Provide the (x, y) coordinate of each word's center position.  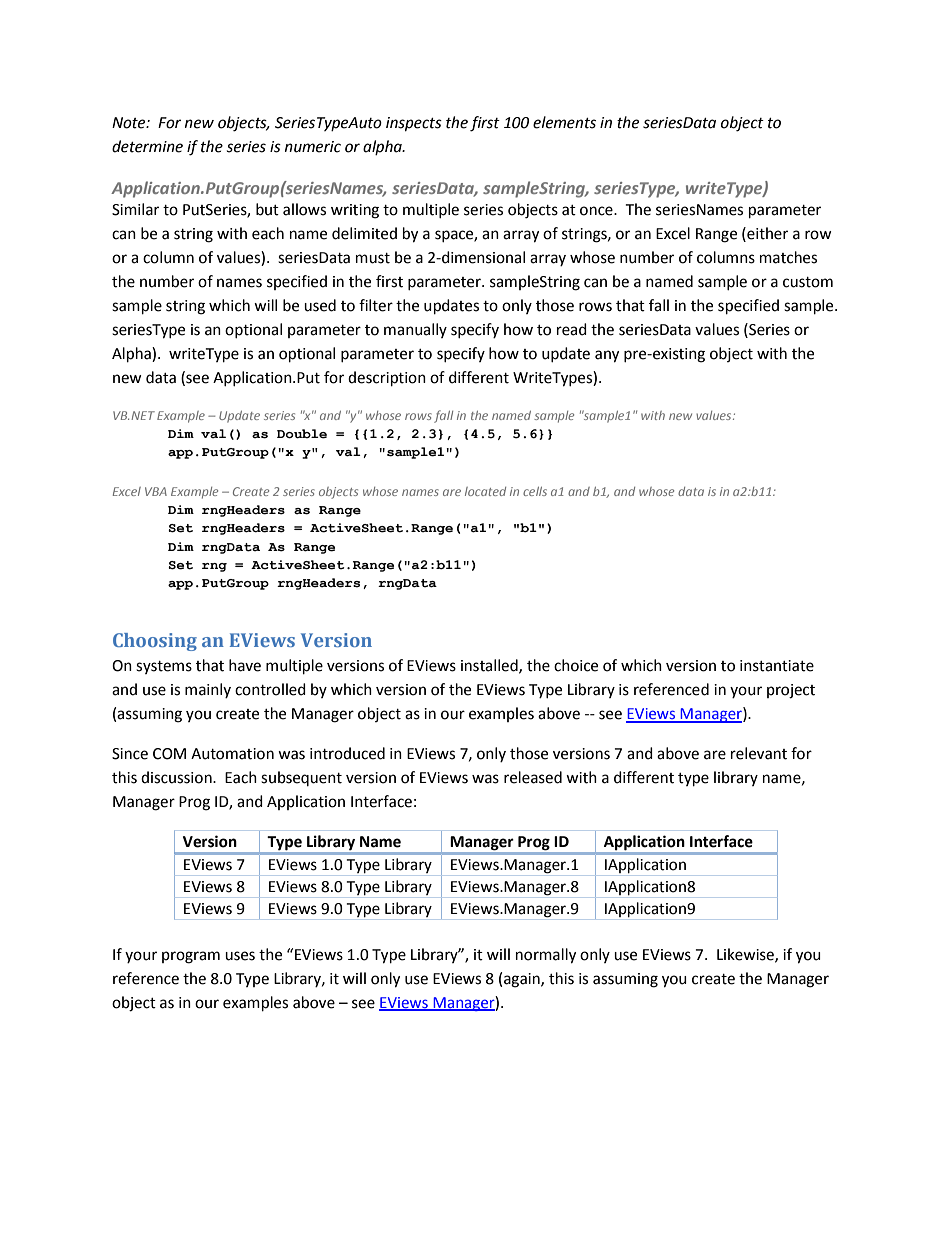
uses (240, 956)
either (766, 233)
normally (546, 956)
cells (535, 491)
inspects (414, 124)
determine (147, 146)
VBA (156, 491)
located (485, 491)
